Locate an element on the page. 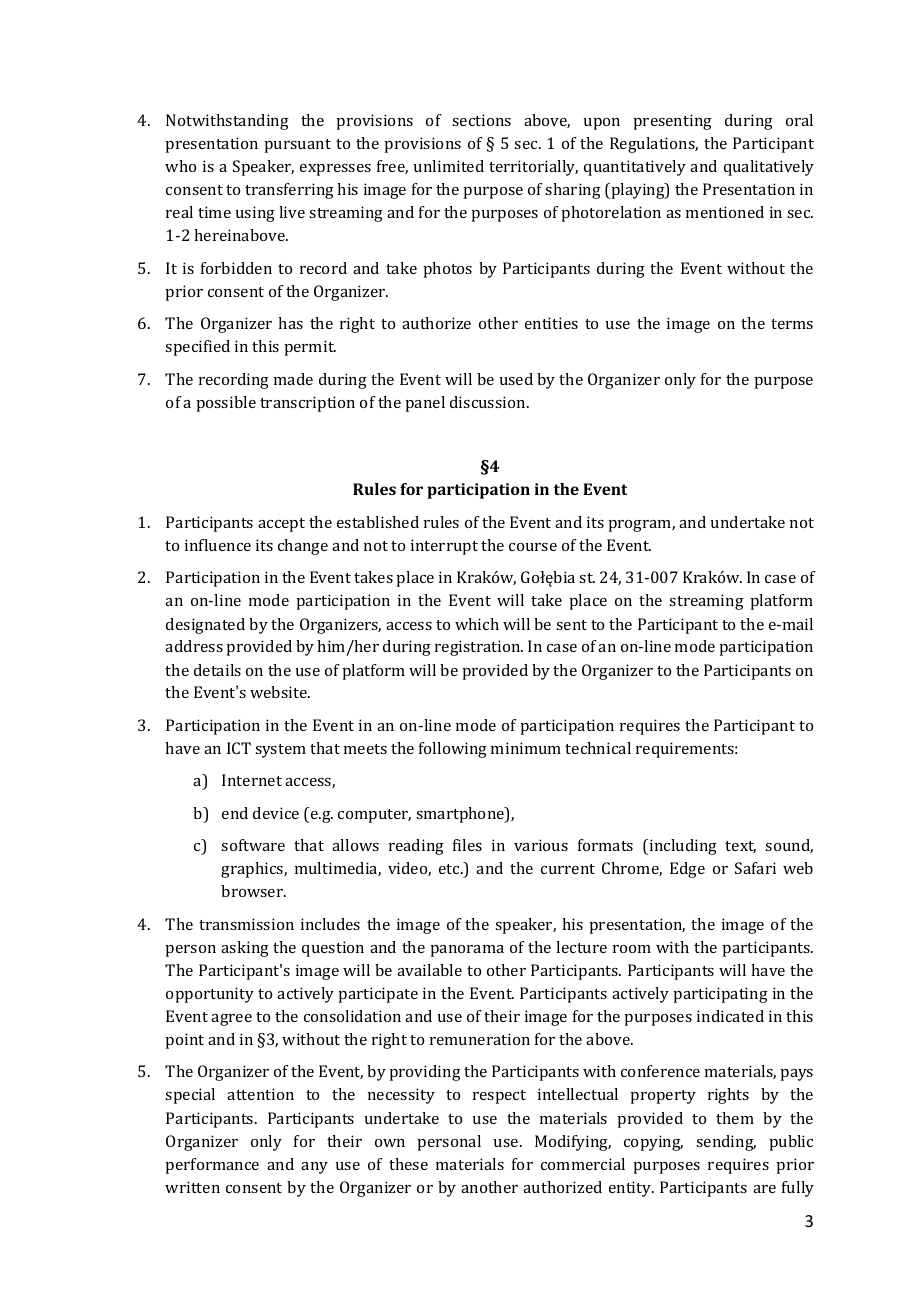  technical is located at coordinates (598, 748).
